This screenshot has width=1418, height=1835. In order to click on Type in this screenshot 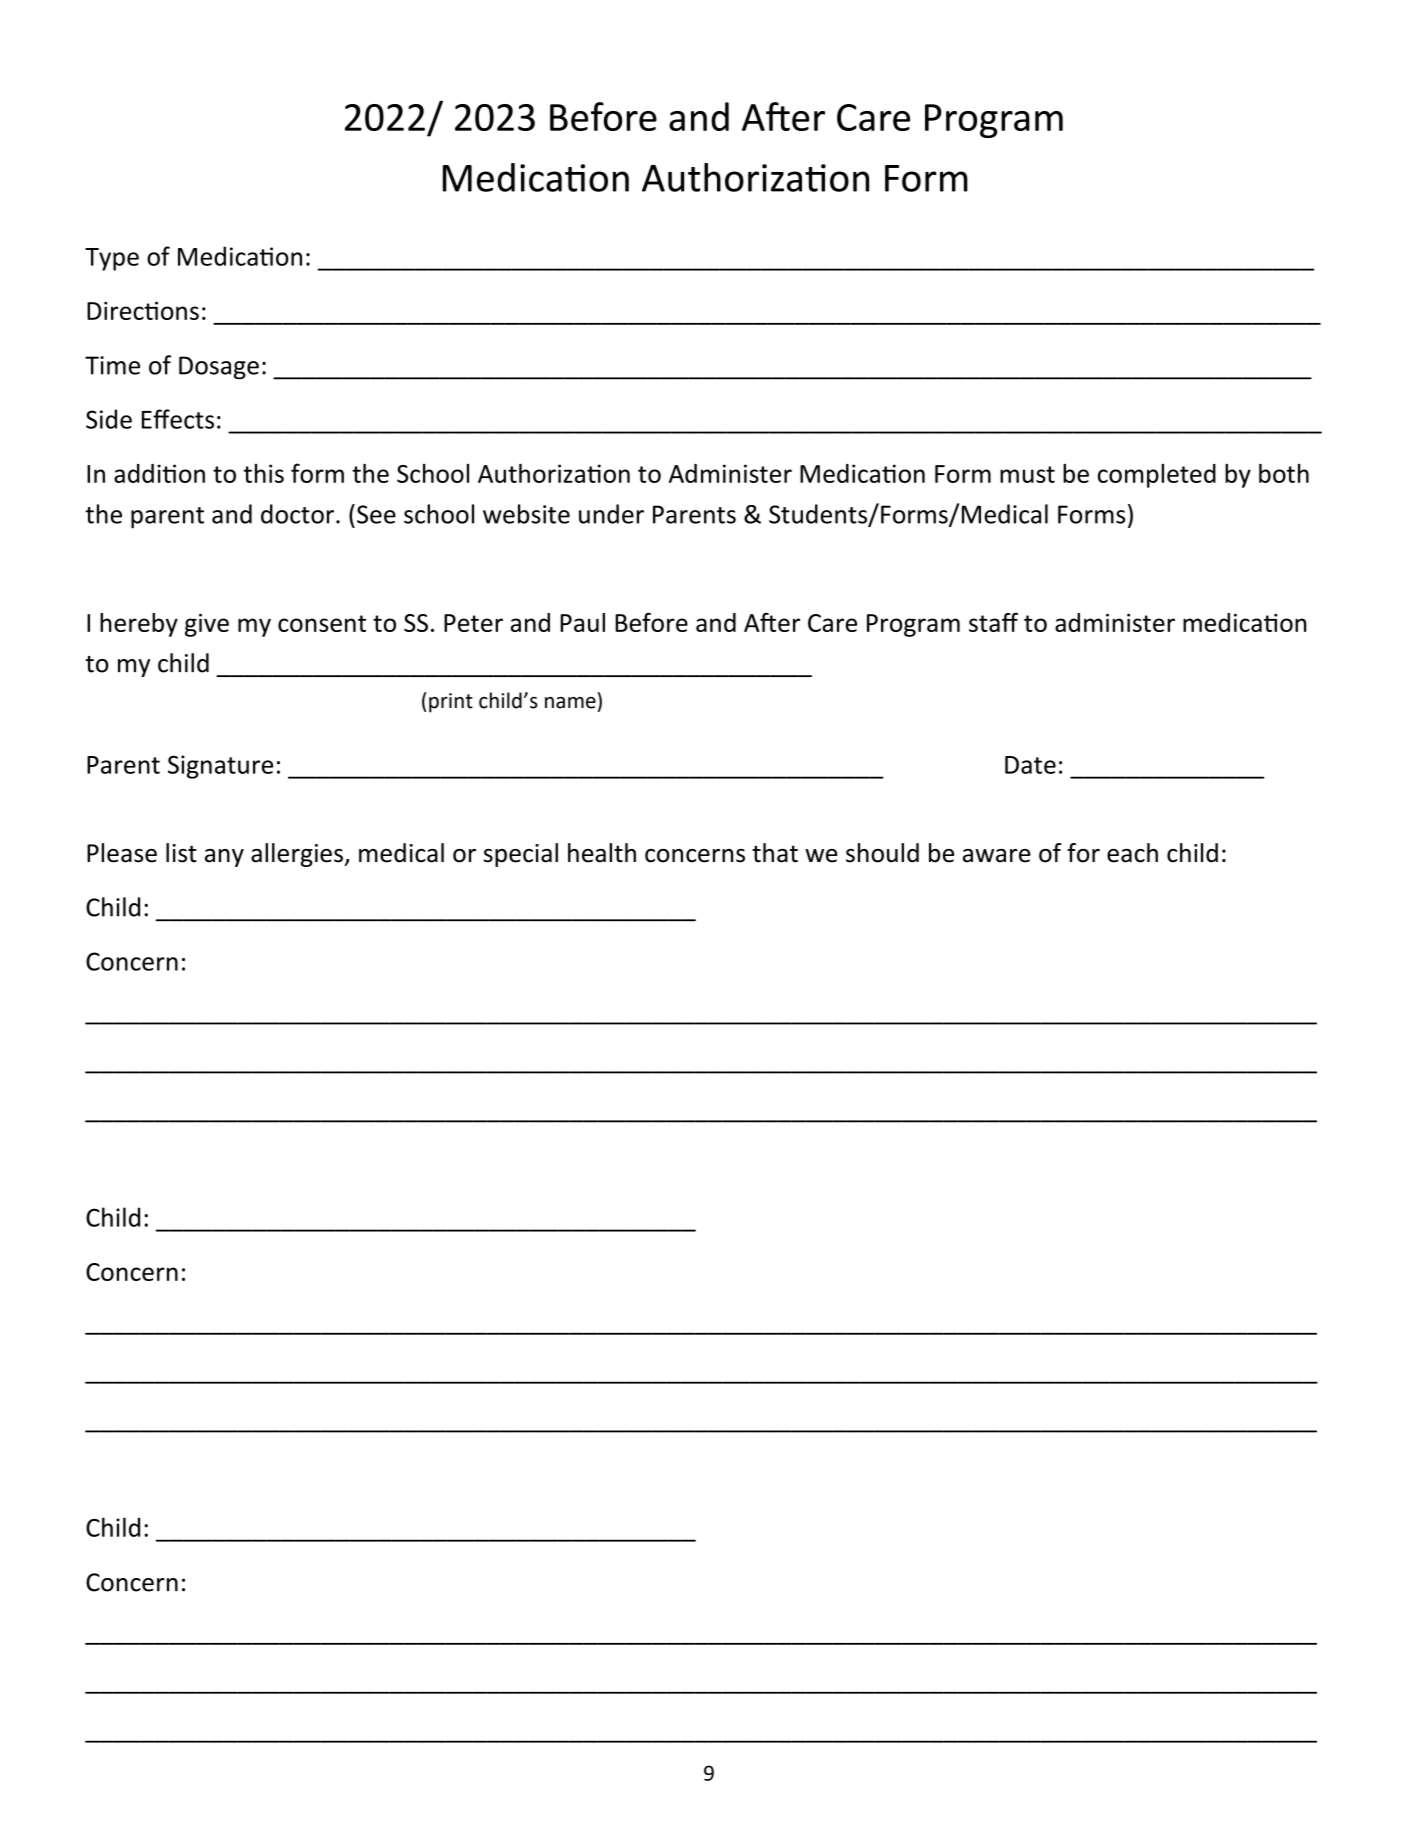, I will do `click(112, 259)`.
